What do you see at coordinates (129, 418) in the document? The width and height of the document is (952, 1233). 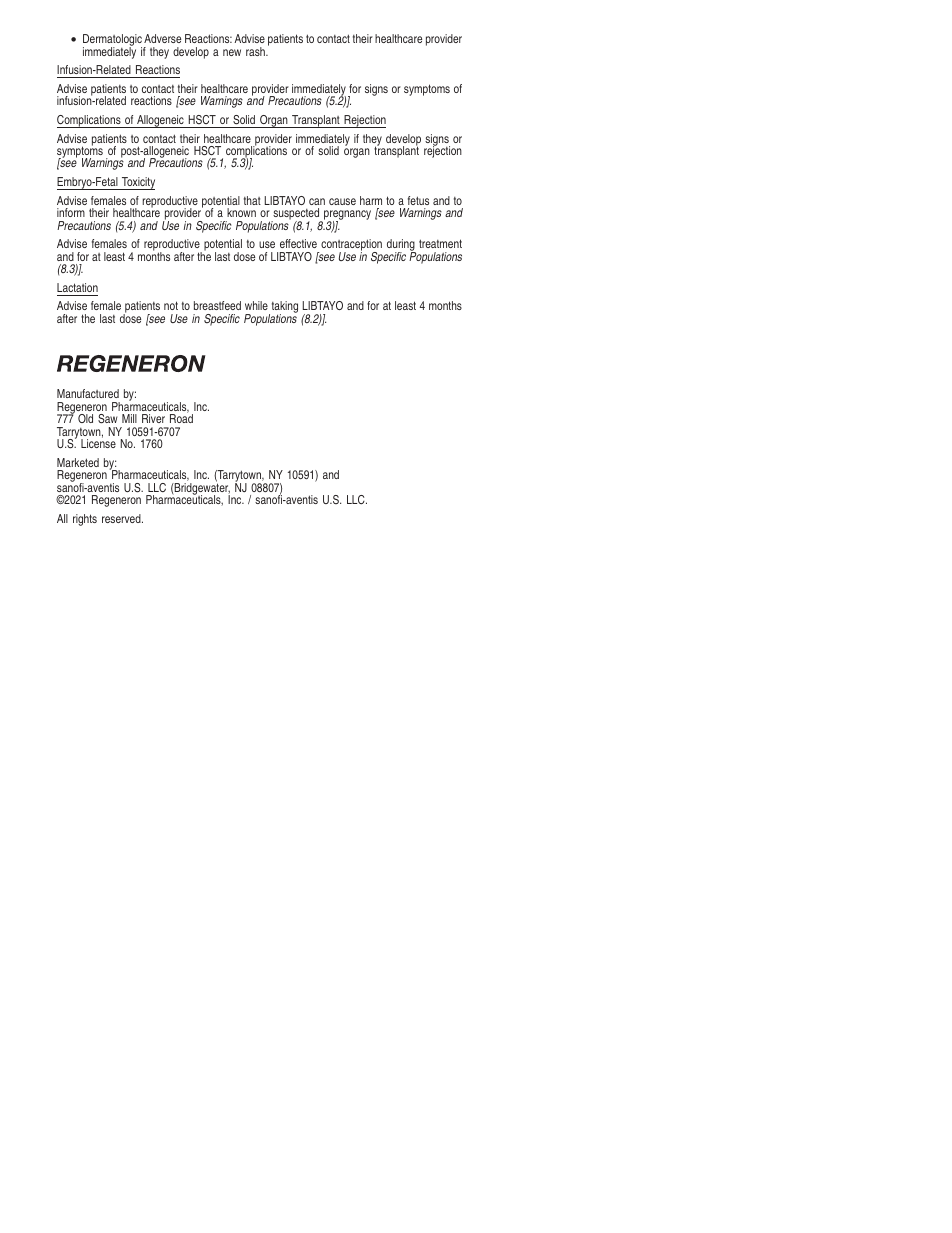 I see `Mill` at bounding box center [129, 418].
